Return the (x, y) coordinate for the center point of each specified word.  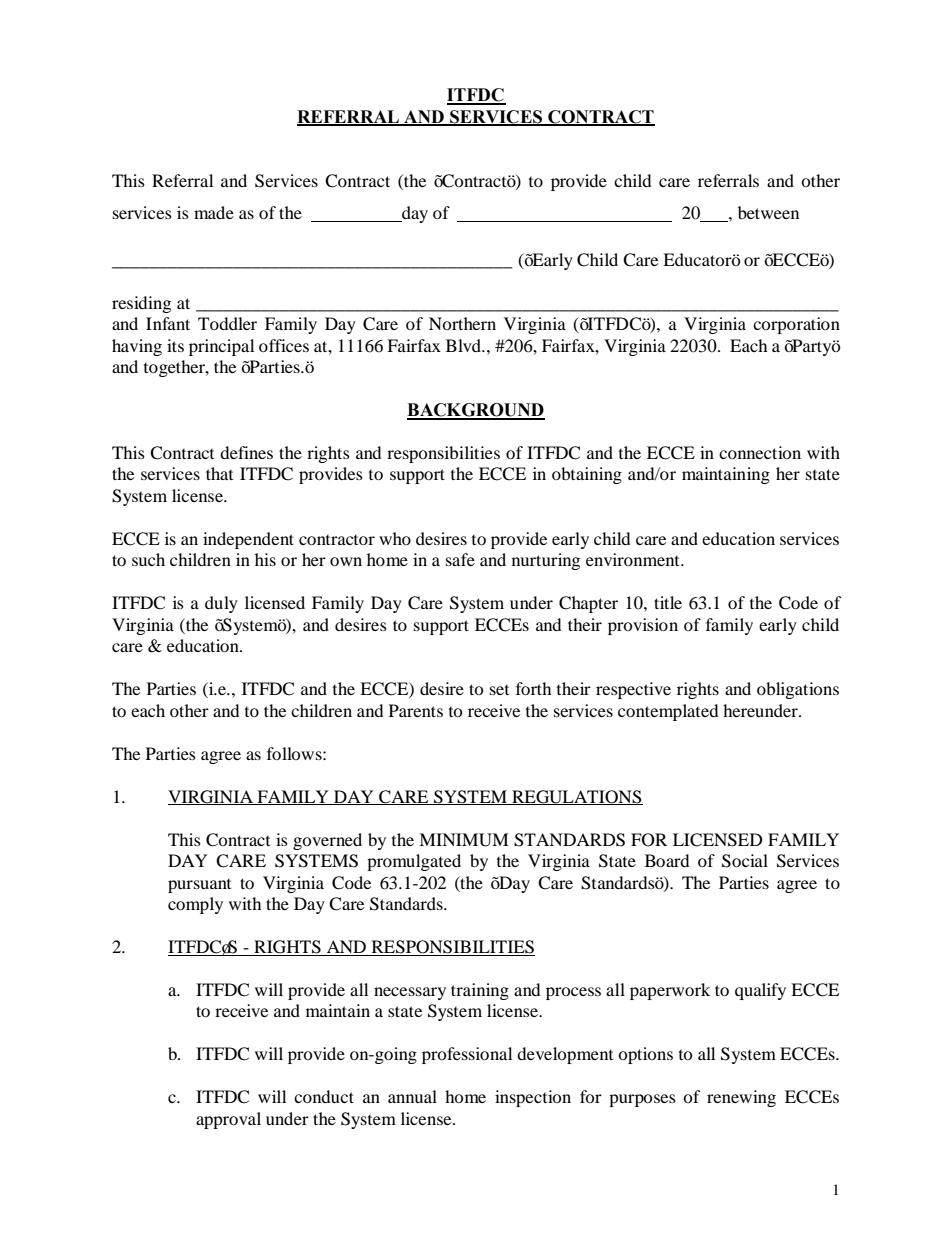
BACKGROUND (476, 411)
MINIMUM (464, 840)
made (214, 212)
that (219, 473)
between (768, 212)
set (499, 689)
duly (221, 604)
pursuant (199, 885)
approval (228, 1120)
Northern (462, 323)
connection (760, 452)
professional (467, 1055)
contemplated (668, 712)
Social (745, 861)
